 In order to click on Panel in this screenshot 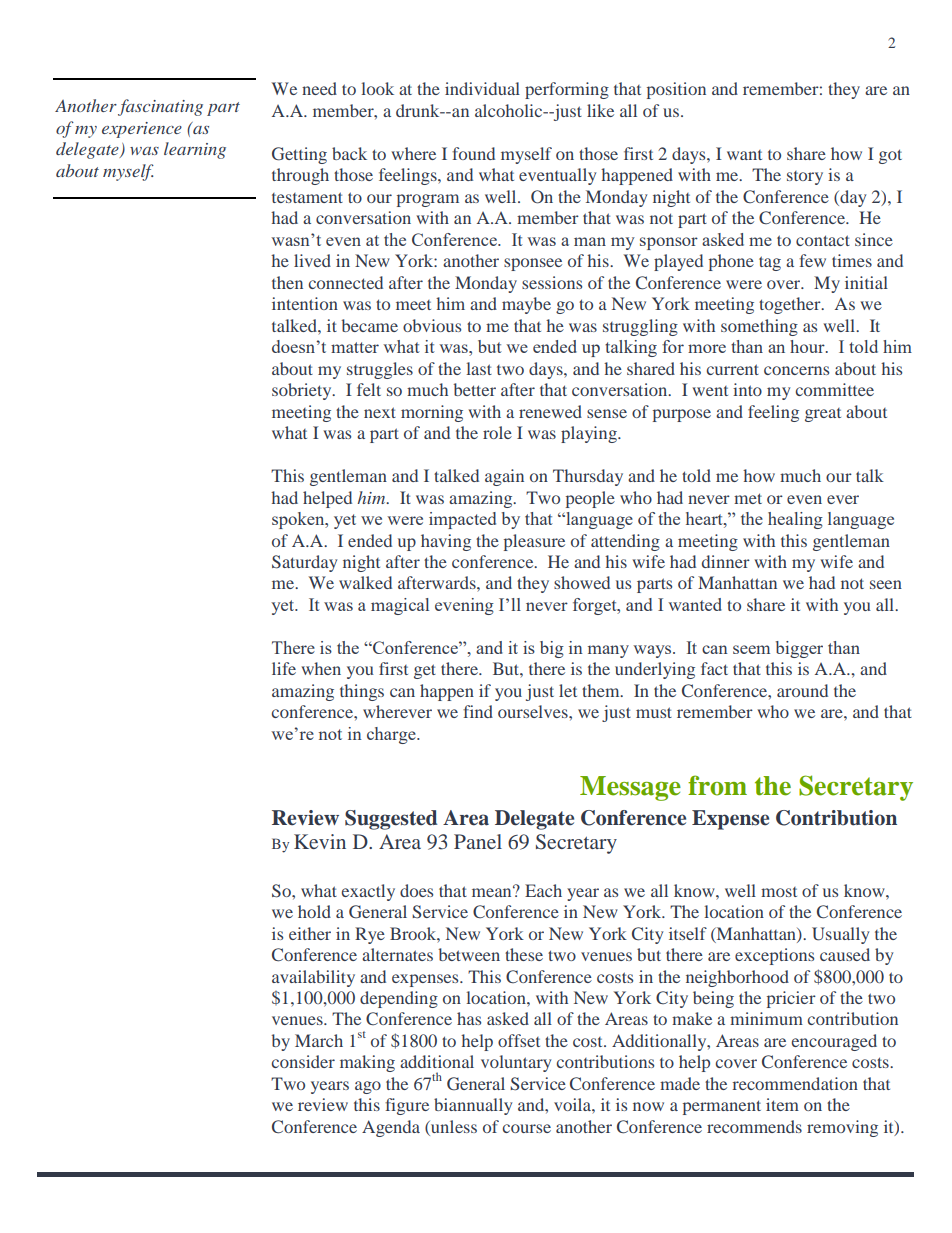, I will do `click(478, 841)`.
